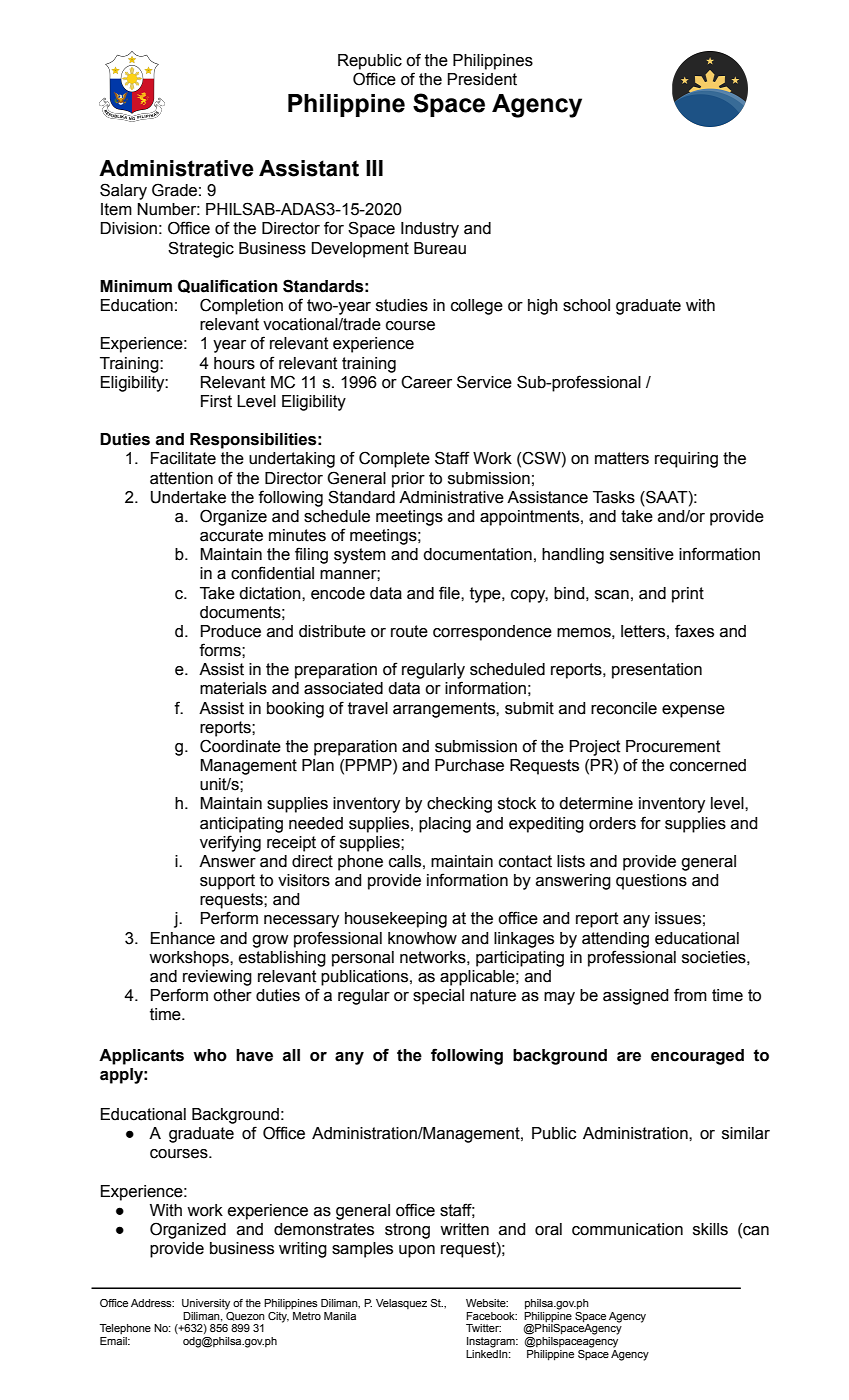 This screenshot has width=849, height=1400. I want to click on President, so click(482, 79).
